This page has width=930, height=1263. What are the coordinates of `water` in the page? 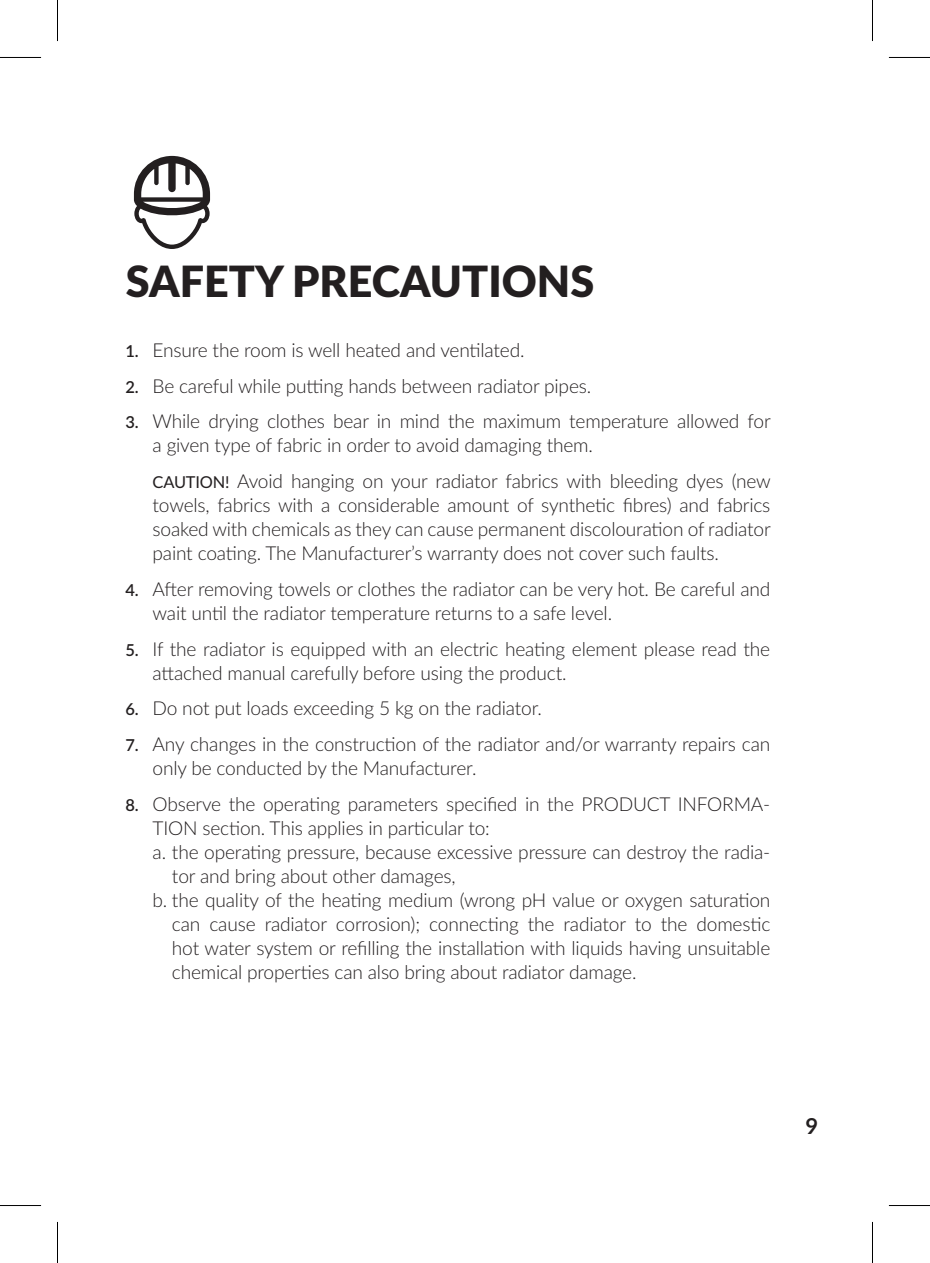 It's located at (228, 948).
